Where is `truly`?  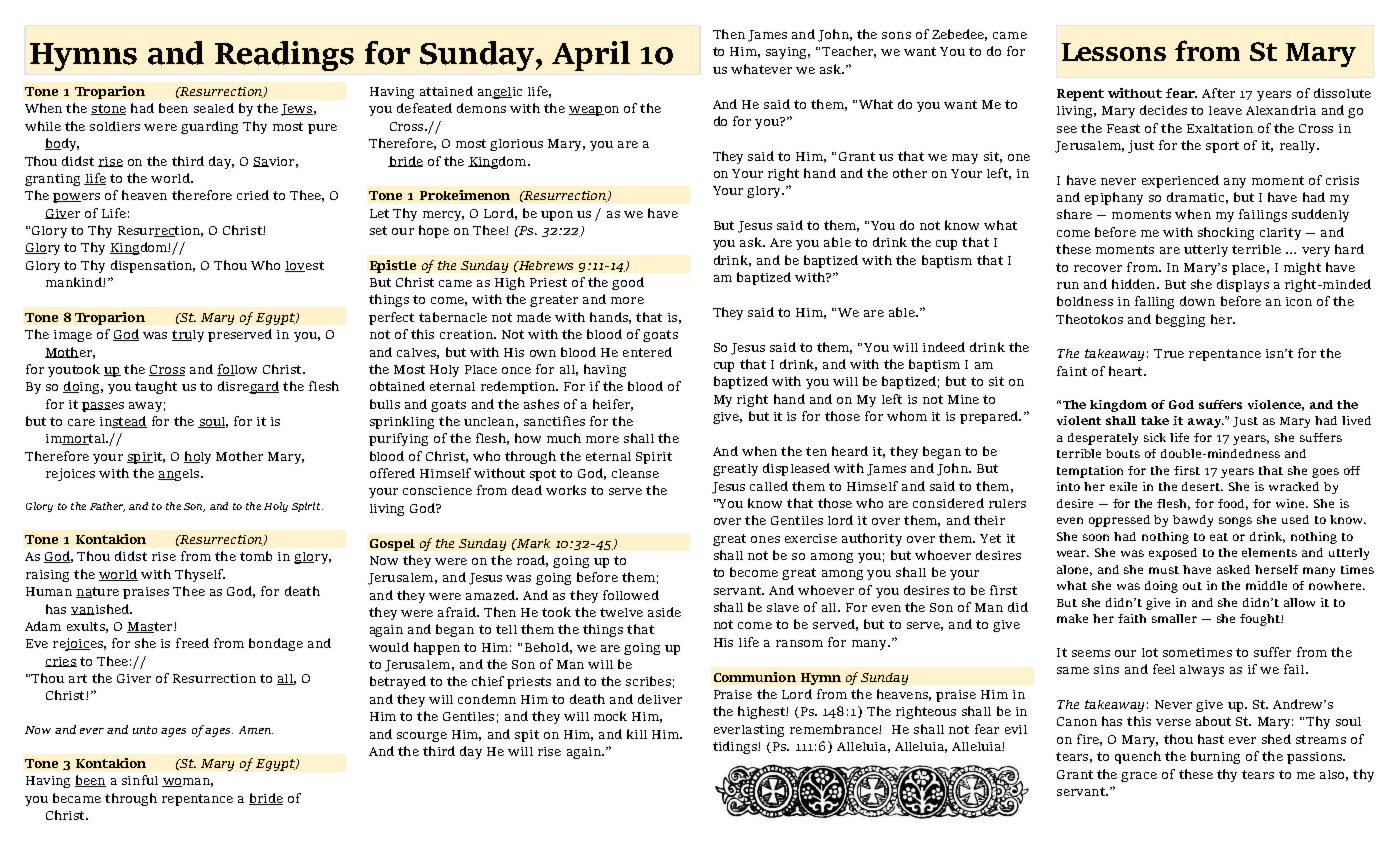
truly is located at coordinates (188, 336).
